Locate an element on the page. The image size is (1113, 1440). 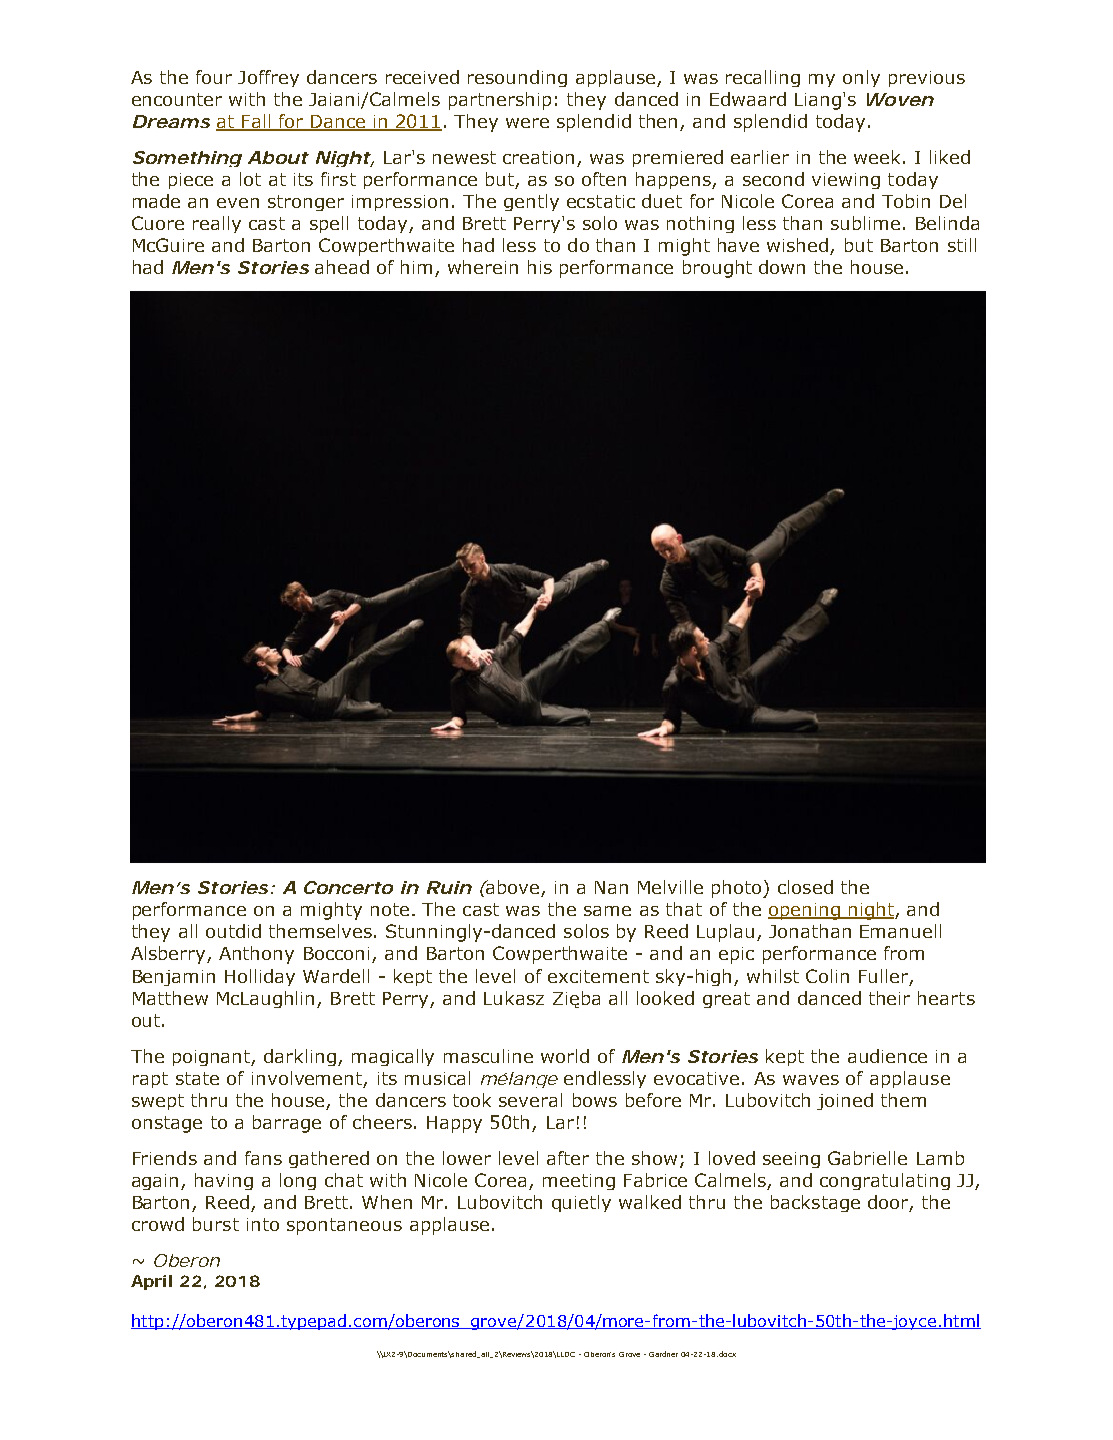
were is located at coordinates (527, 123).
